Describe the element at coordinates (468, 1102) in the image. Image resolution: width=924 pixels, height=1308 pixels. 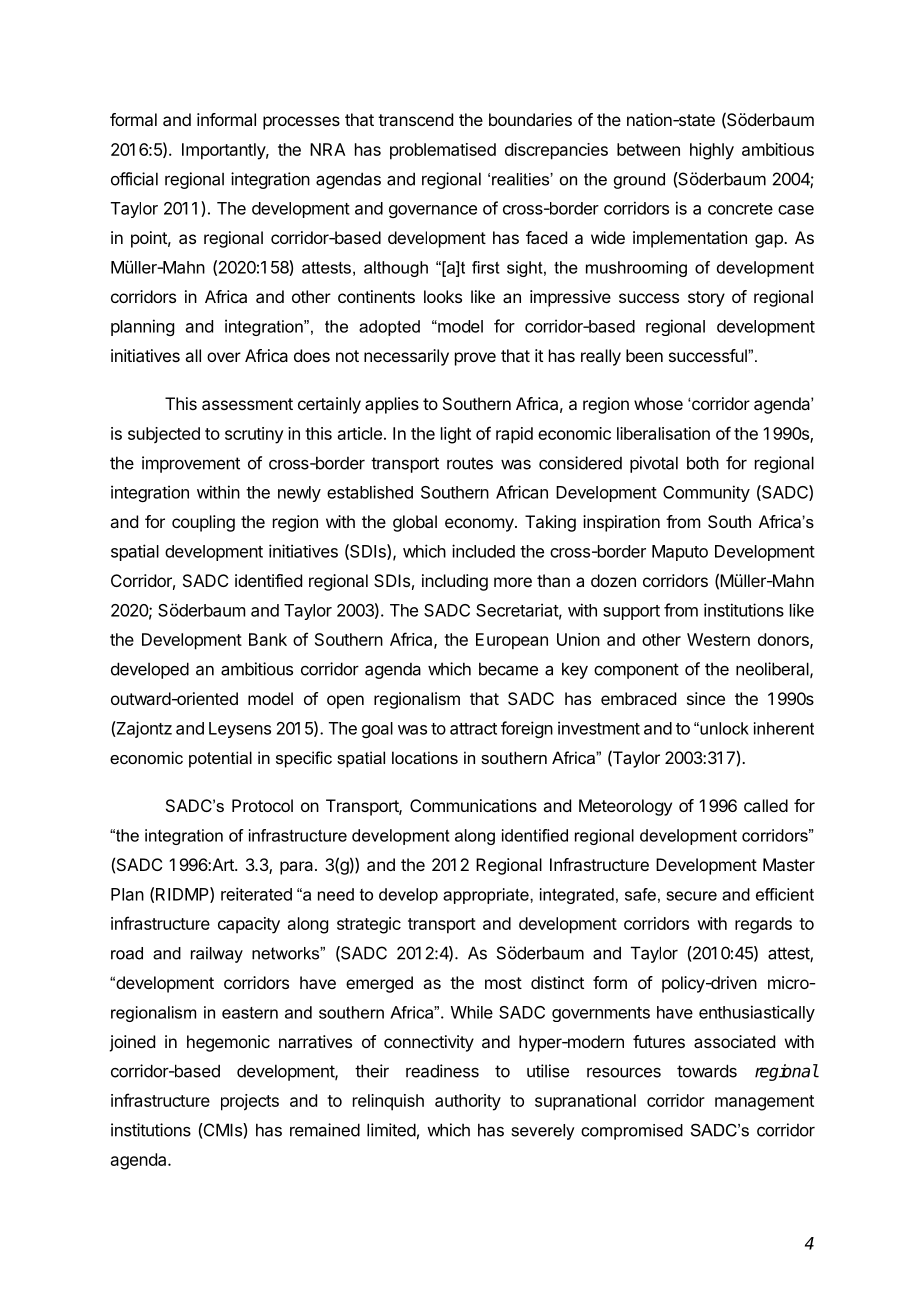
I see `authority` at that location.
